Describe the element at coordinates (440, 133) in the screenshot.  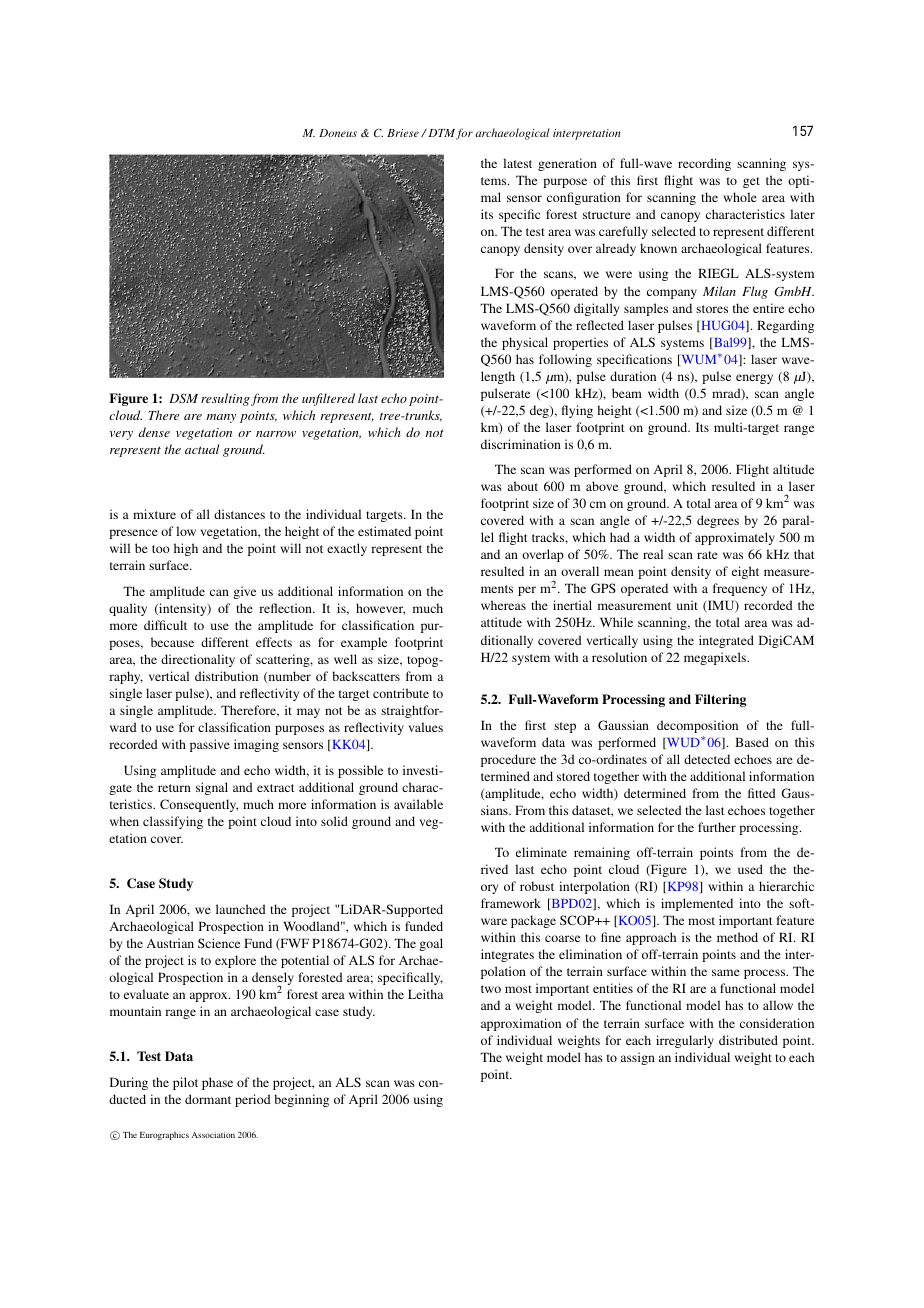
I see `DTM` at that location.
